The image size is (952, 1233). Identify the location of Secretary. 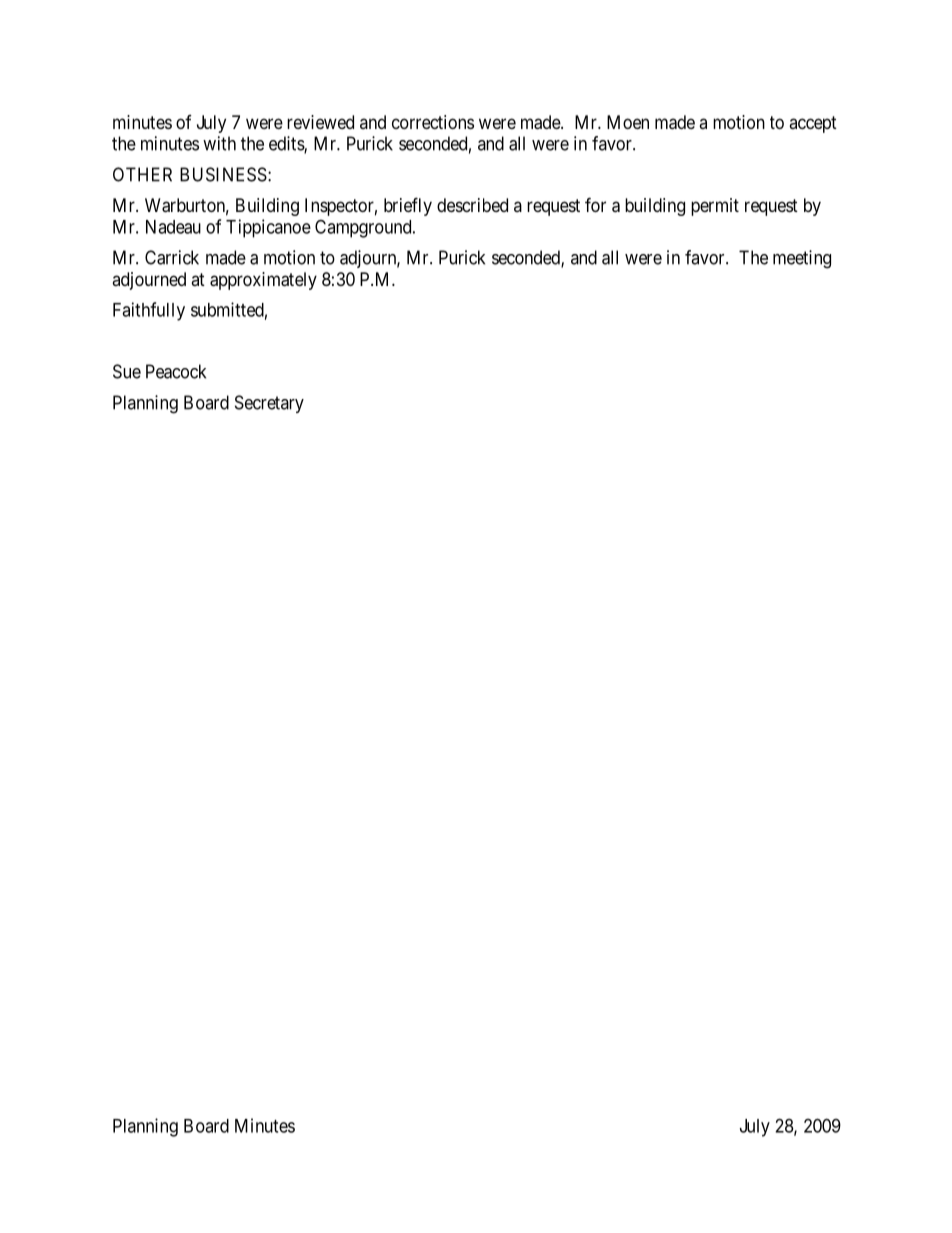
(269, 404).
